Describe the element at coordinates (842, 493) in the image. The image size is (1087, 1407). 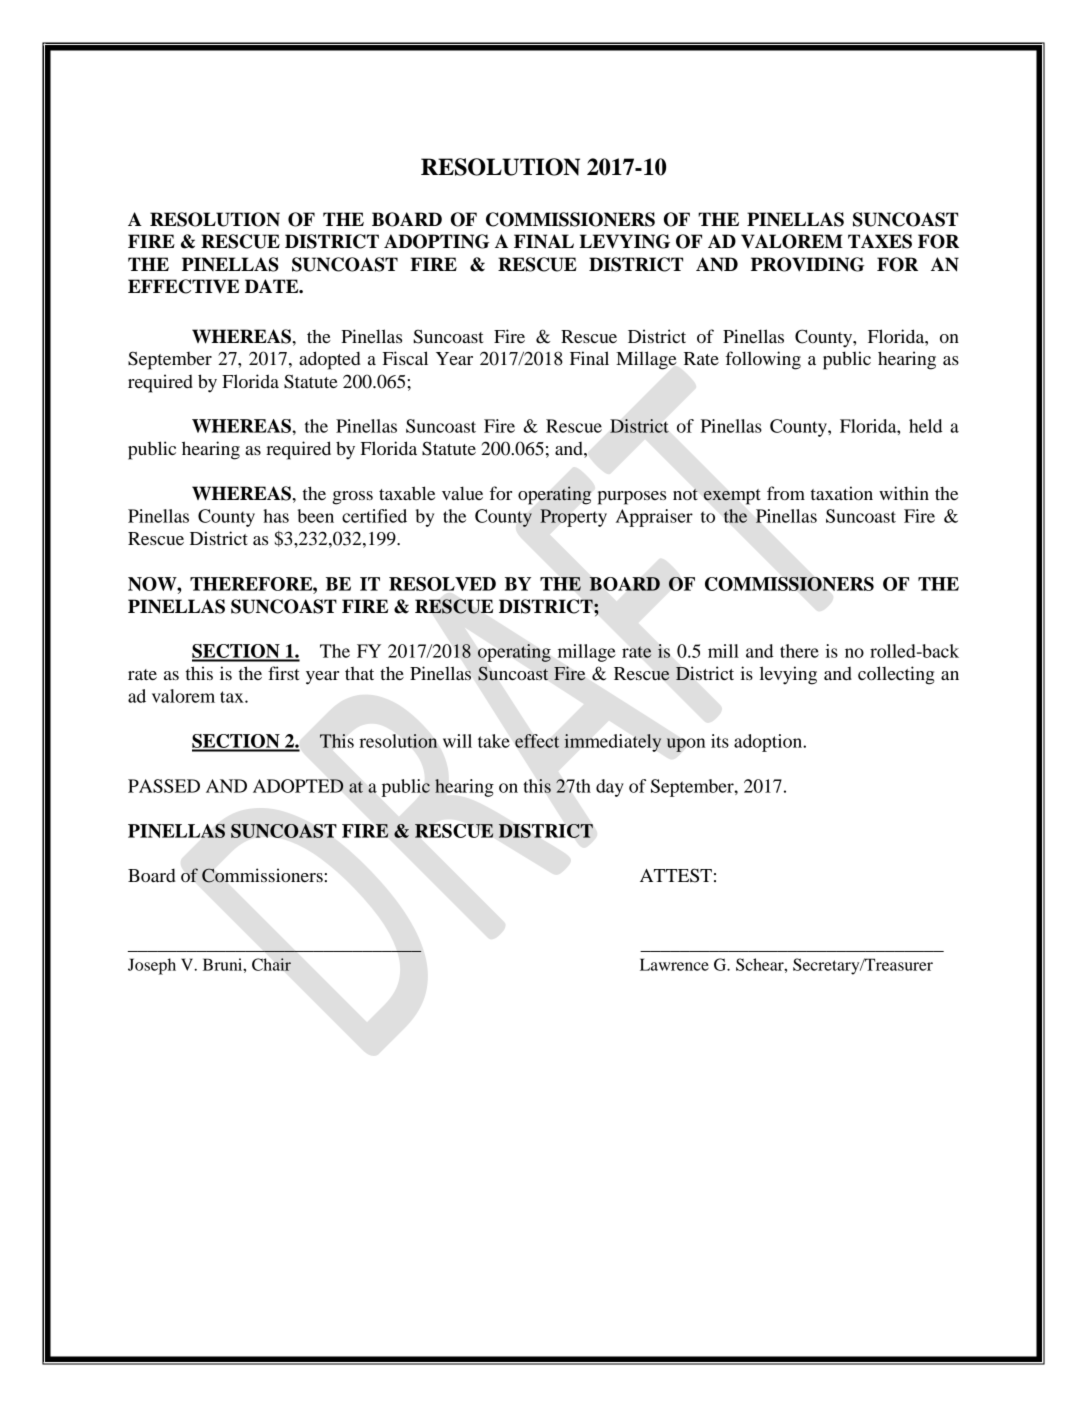
I see `taxation` at that location.
